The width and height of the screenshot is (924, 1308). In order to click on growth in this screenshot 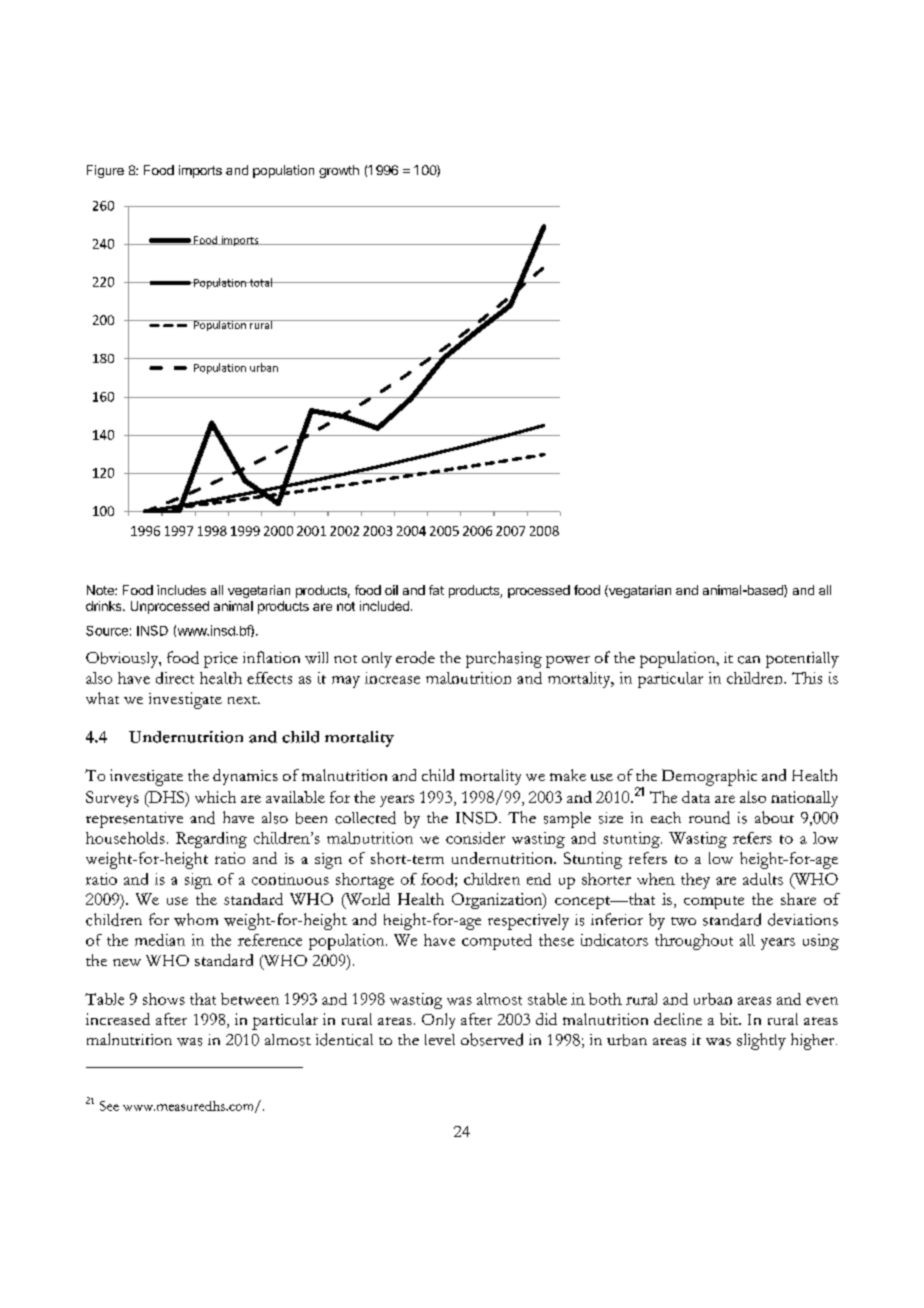, I will do `click(339, 171)`.
